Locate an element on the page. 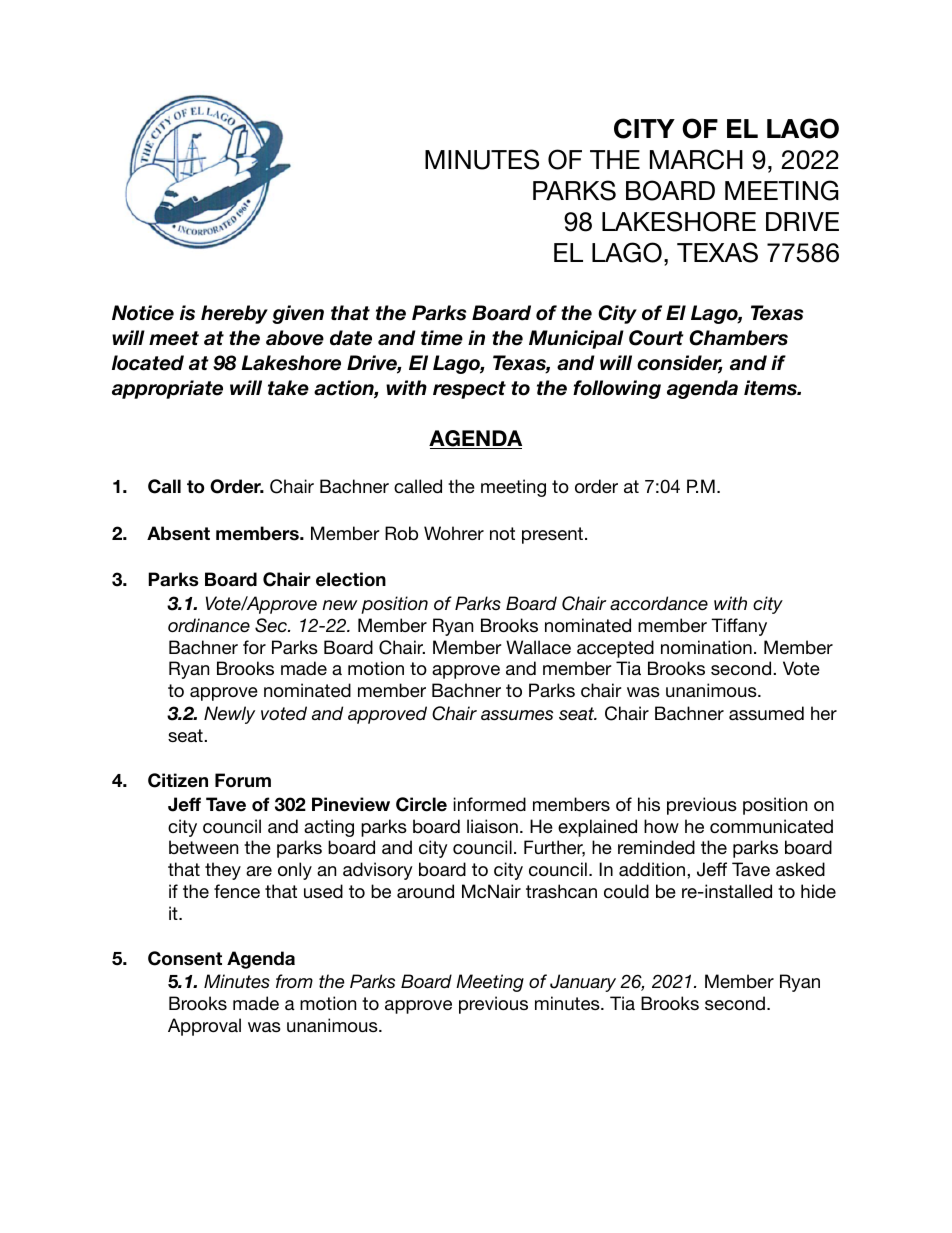 The height and width of the image is (1233, 952). assumed is located at coordinates (766, 713).
